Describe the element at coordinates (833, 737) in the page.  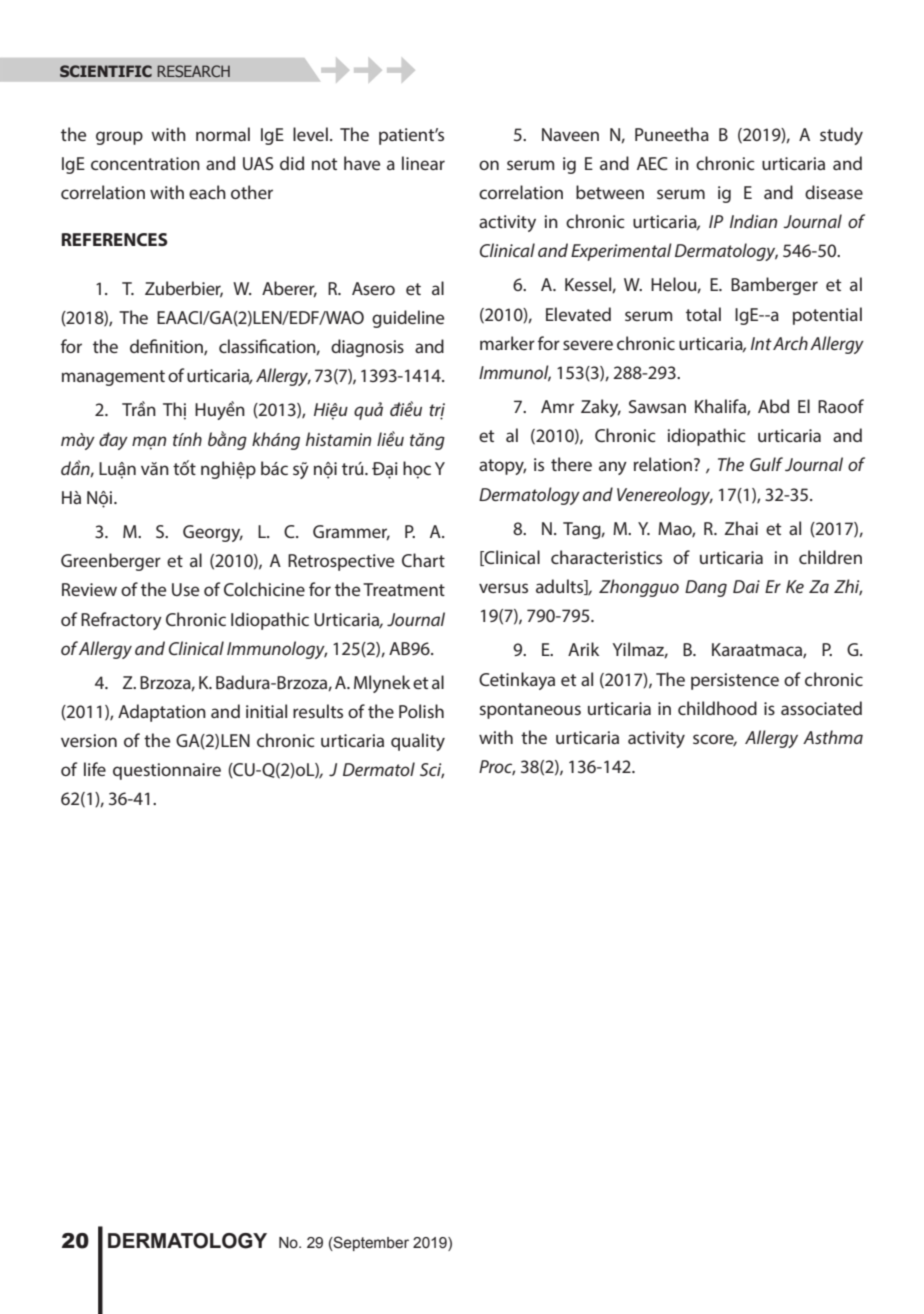
I see `Asthma` at that location.
